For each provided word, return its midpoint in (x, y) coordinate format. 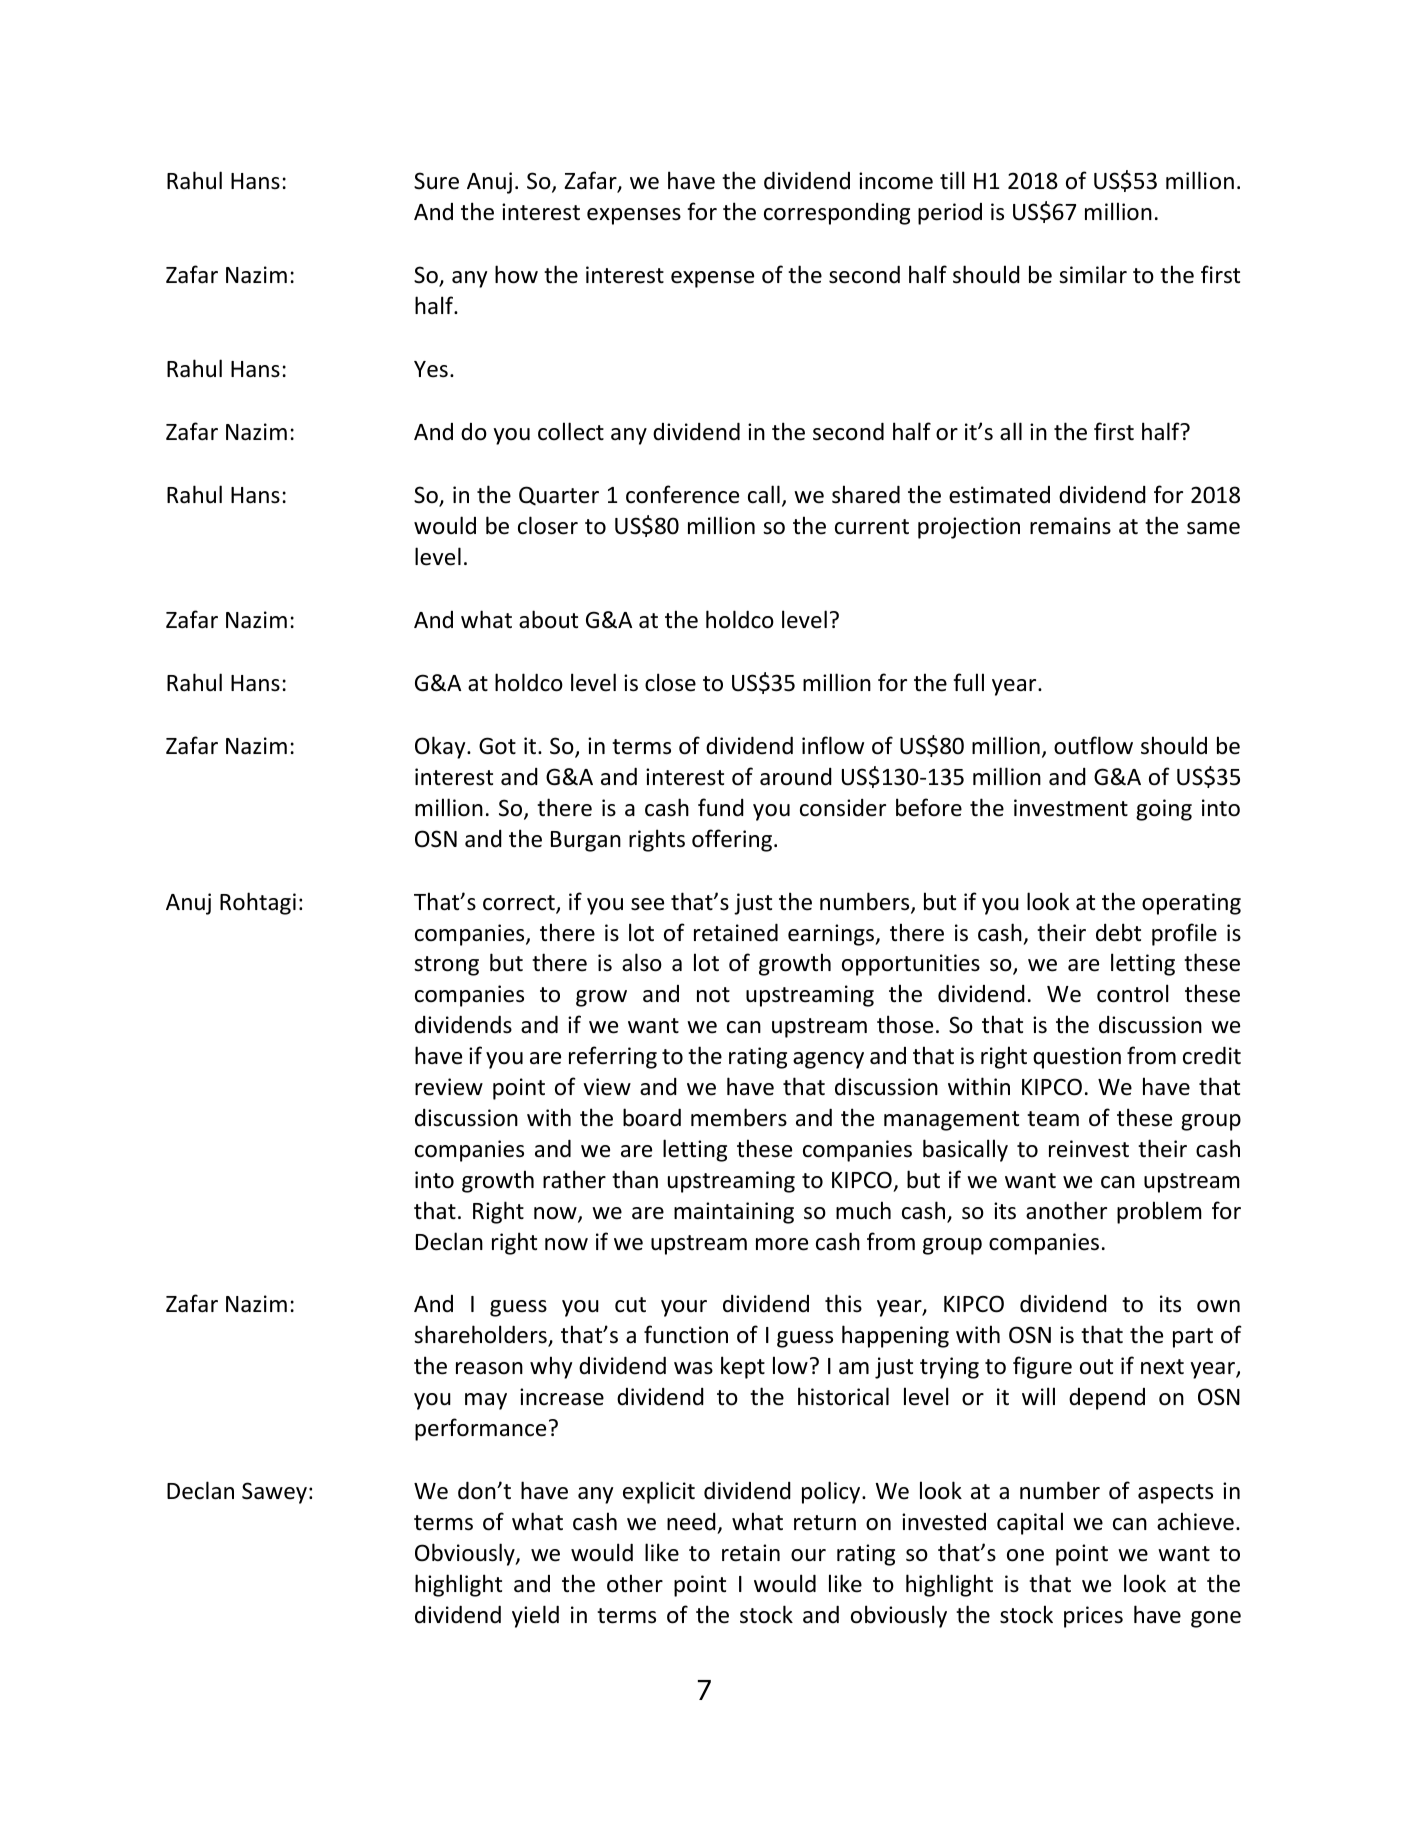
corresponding (837, 214)
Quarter (559, 496)
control (1132, 993)
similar (1093, 274)
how (516, 274)
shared (866, 494)
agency (828, 1060)
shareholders (481, 1336)
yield (535, 1616)
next (1162, 1367)
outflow (1093, 745)
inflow (833, 745)
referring (613, 1057)
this (843, 1303)
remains (1070, 526)
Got (497, 746)
